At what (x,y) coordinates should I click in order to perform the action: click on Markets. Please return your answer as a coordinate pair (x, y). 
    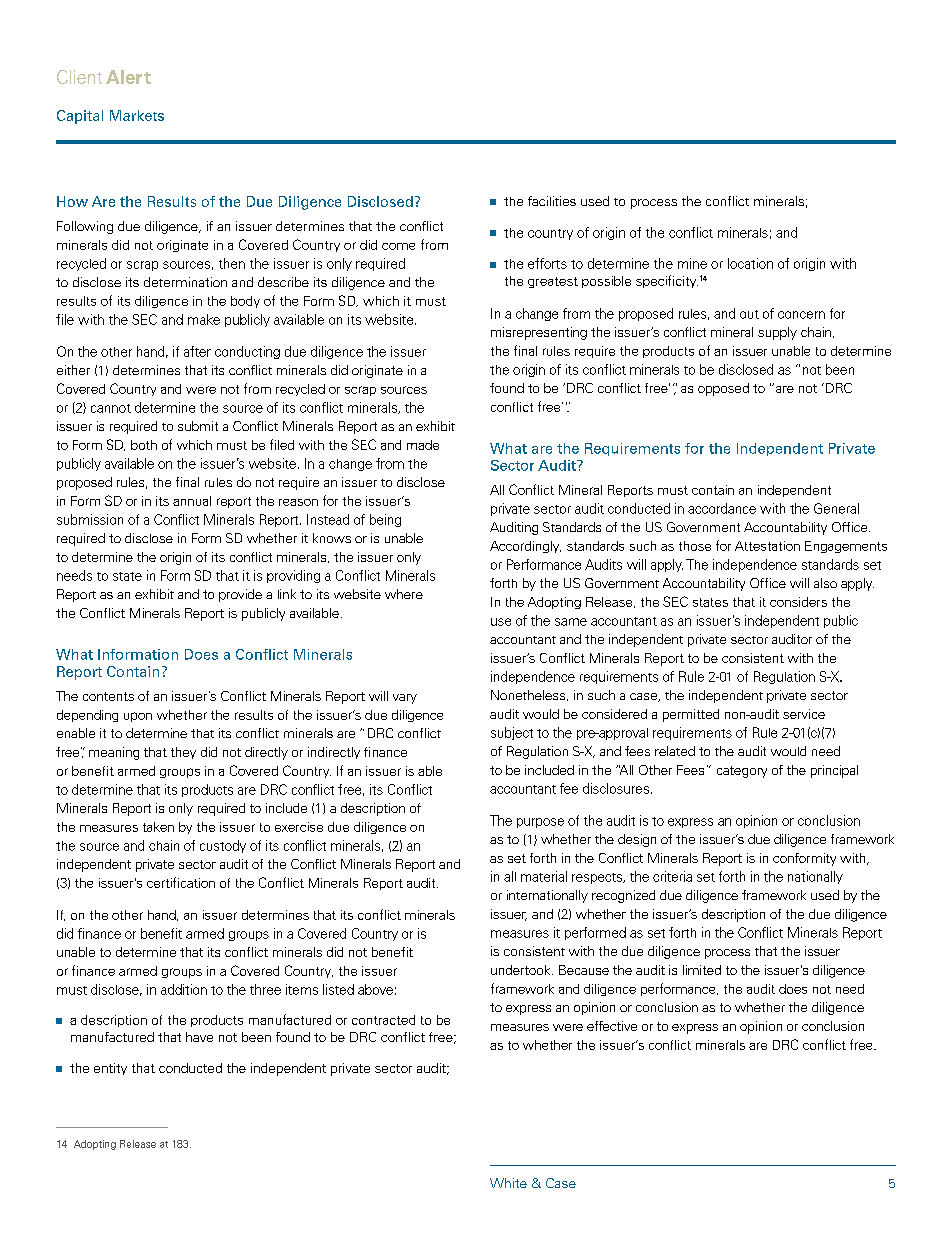
    Looking at the image, I should click on (137, 115).
